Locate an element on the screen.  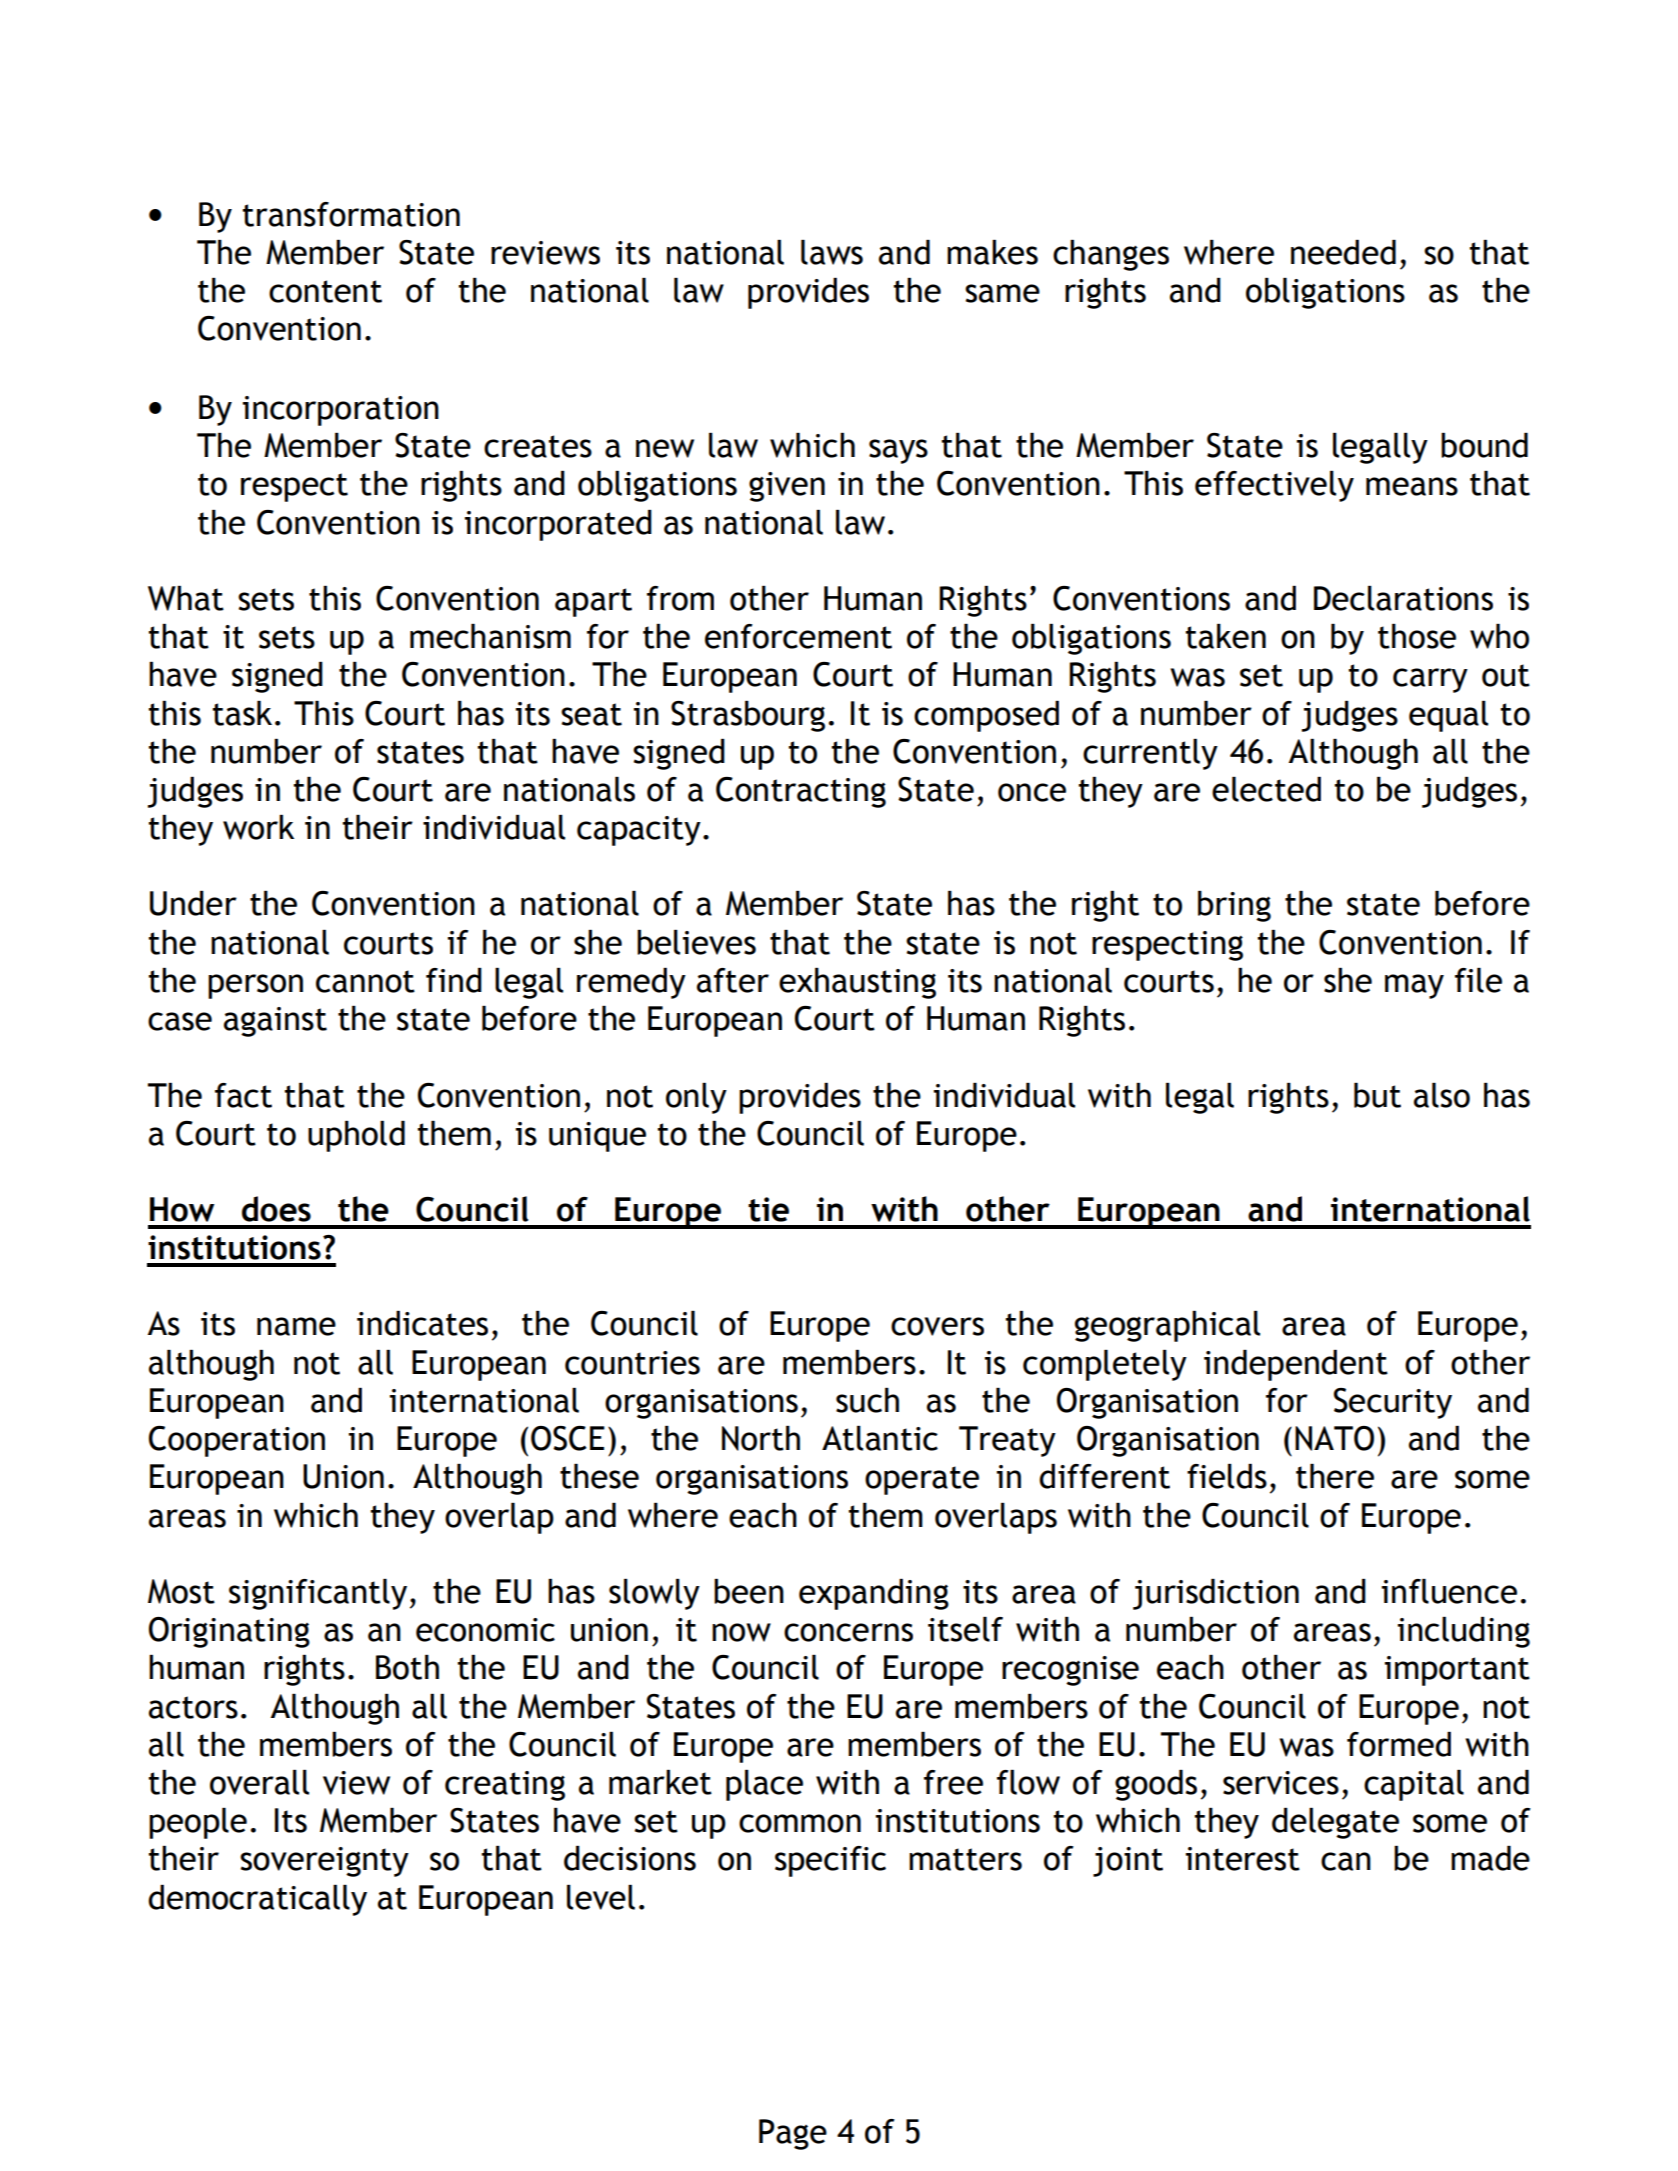
bring is located at coordinates (1234, 906).
